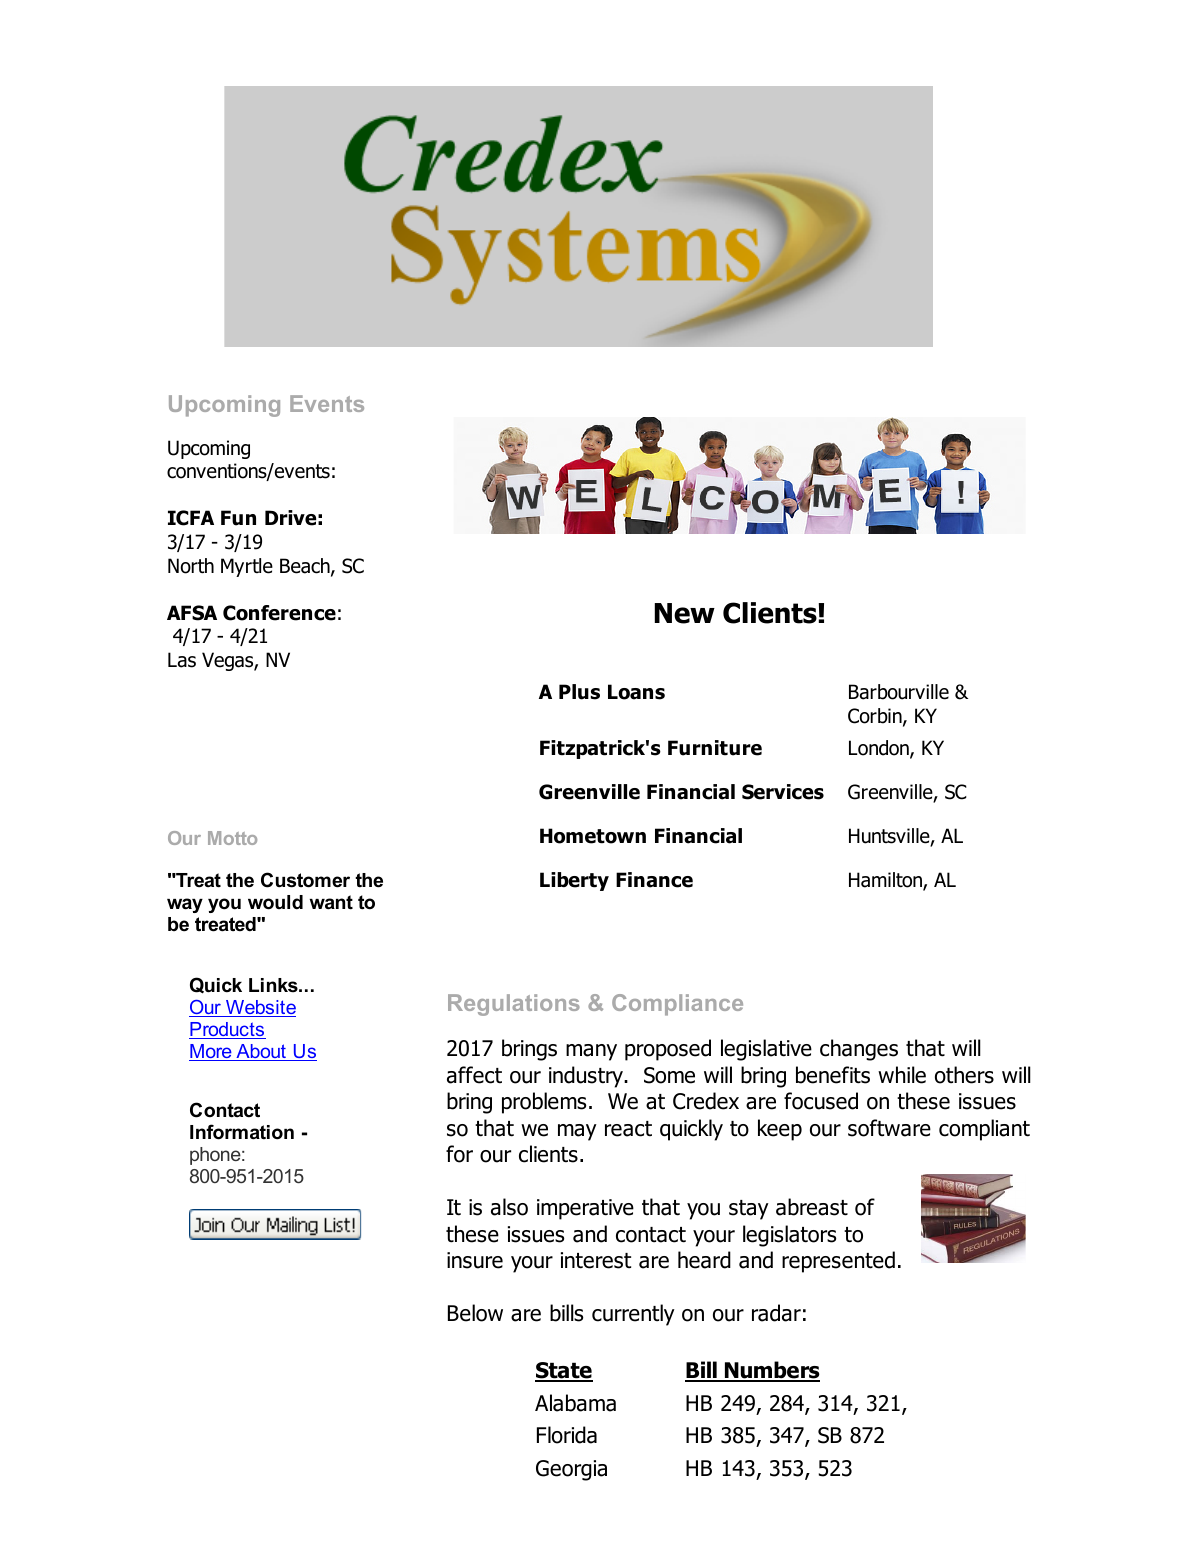 The image size is (1198, 1551). What do you see at coordinates (771, 1371) in the image?
I see `Numbers` at bounding box center [771, 1371].
